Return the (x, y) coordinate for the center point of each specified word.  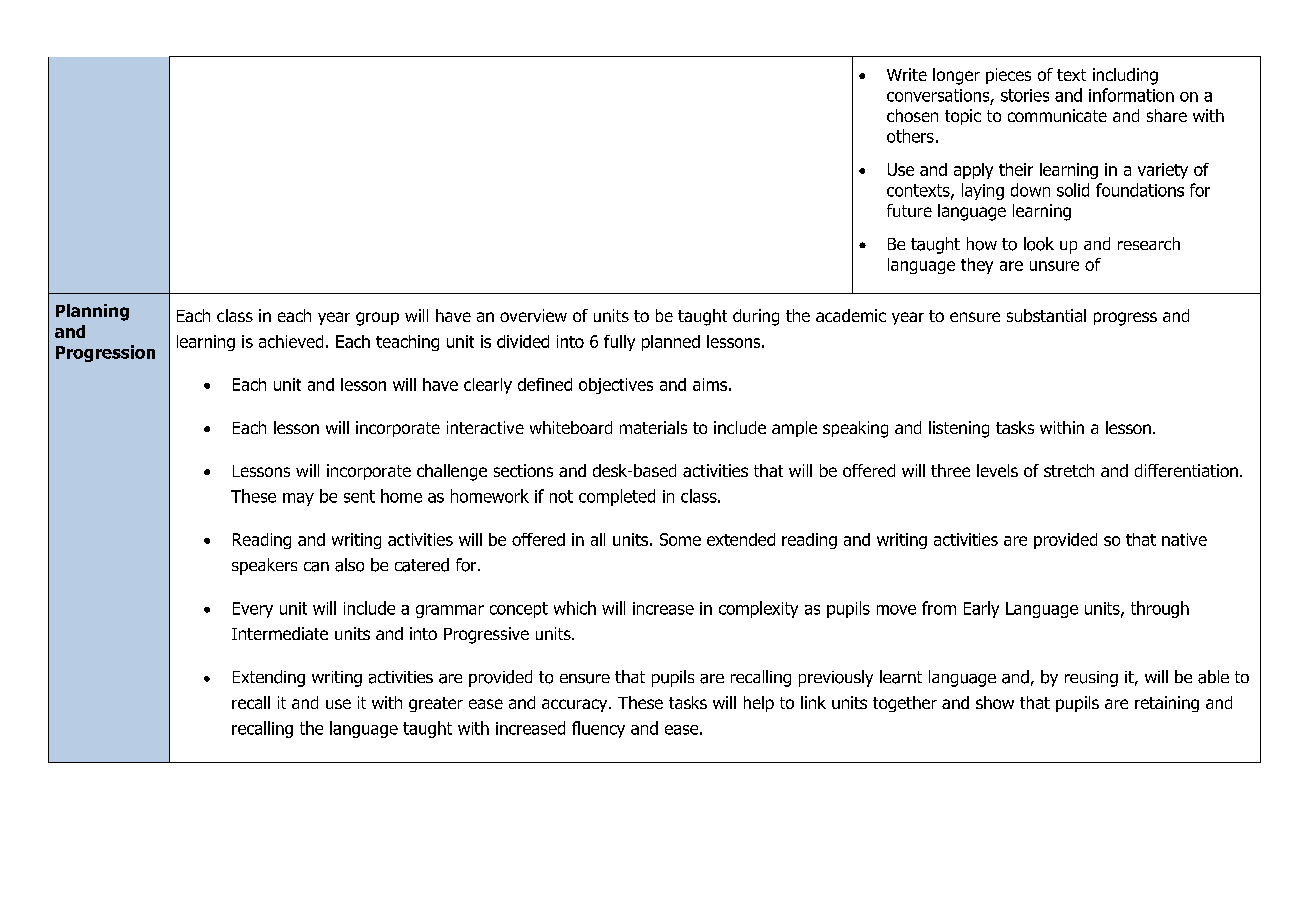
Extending (269, 678)
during (756, 317)
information (1131, 95)
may (298, 499)
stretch (1069, 470)
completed (617, 497)
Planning (92, 312)
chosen (912, 115)
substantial (1046, 315)
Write (907, 74)
